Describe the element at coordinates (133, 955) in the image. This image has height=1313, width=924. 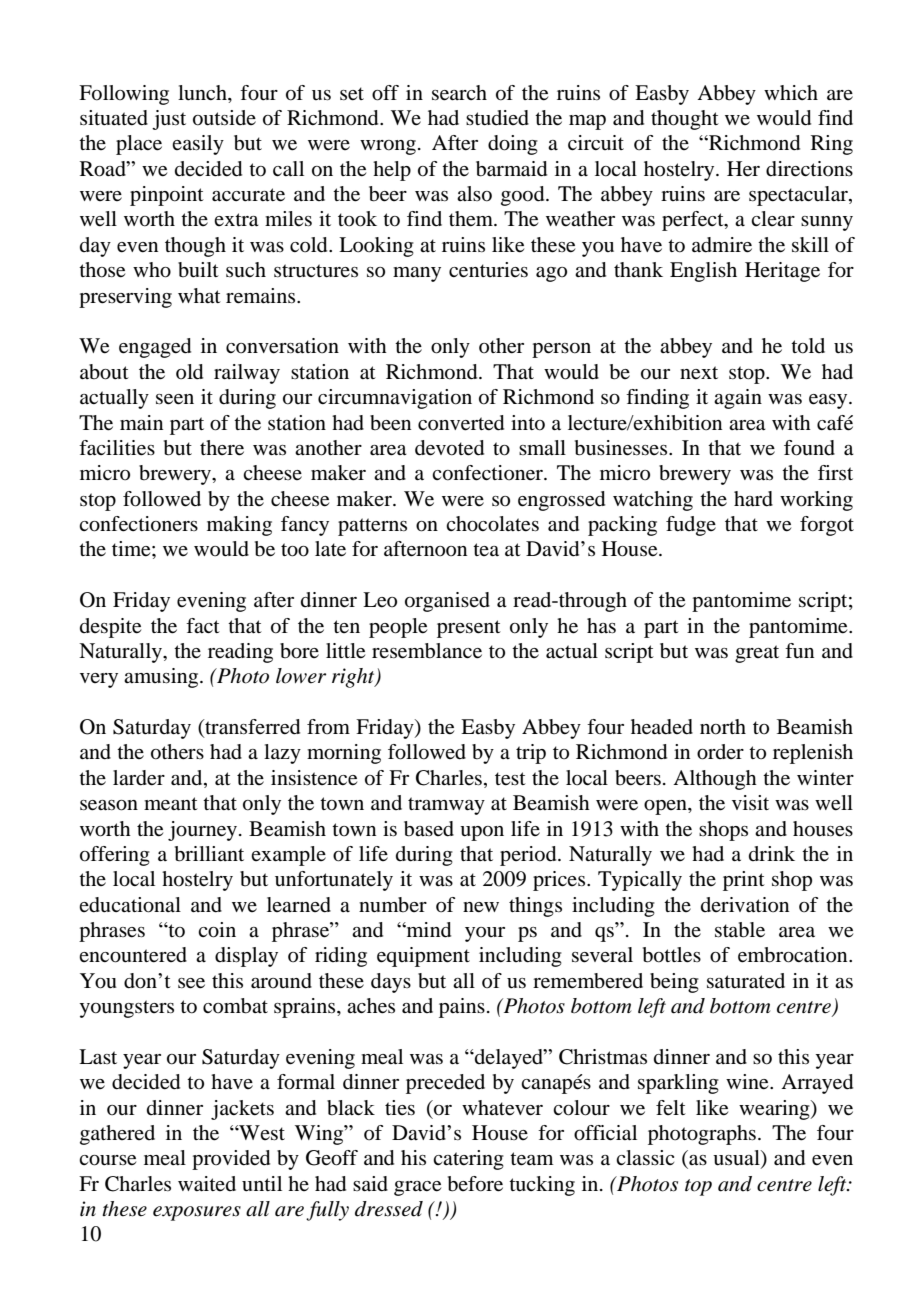
I see `encountered` at that location.
